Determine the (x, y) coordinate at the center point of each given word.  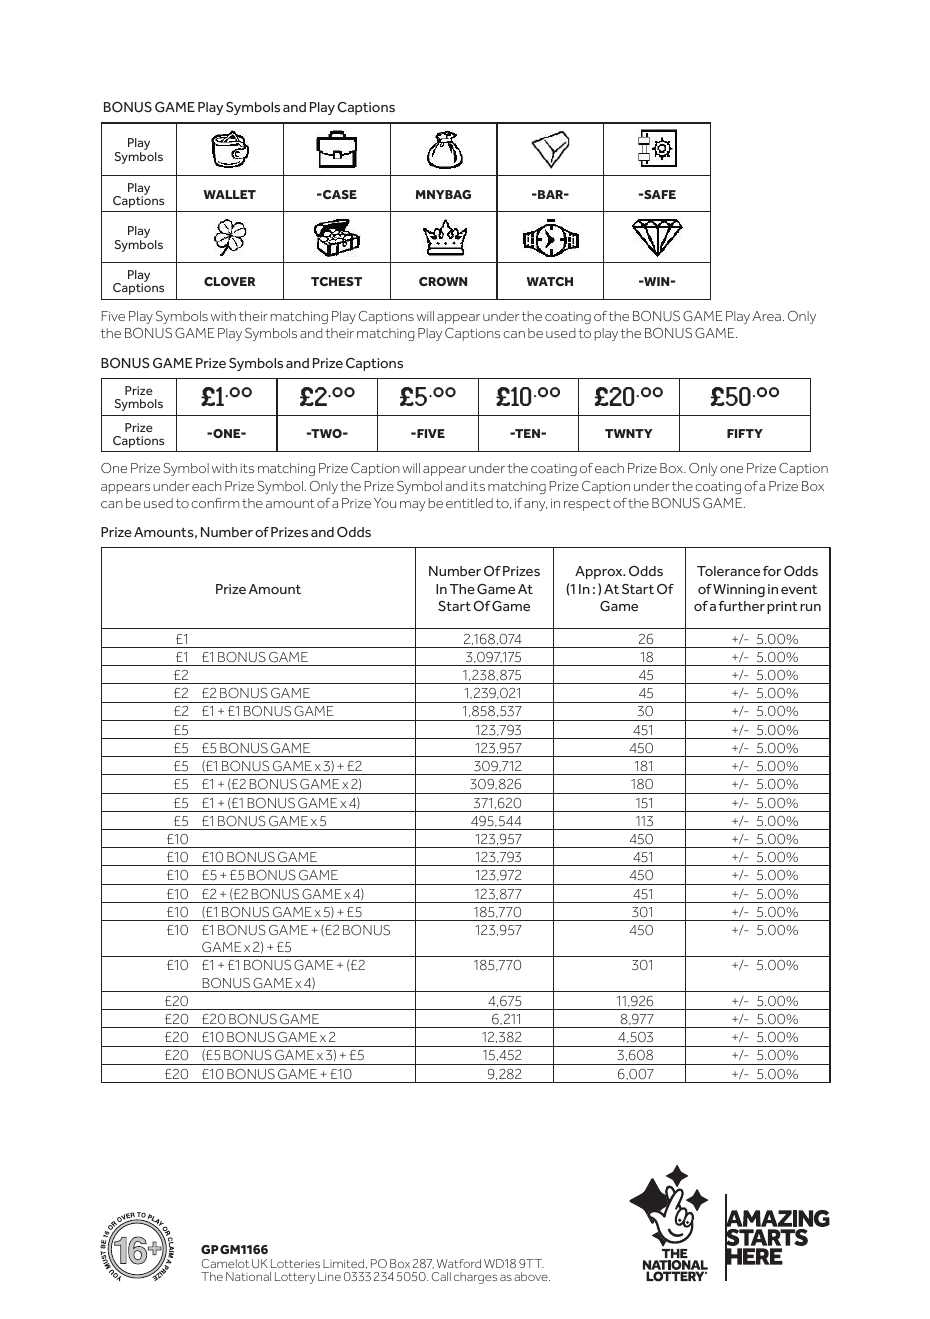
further (741, 606)
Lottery (295, 1278)
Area (766, 316)
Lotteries (295, 1263)
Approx (600, 572)
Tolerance (728, 571)
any (535, 506)
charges (475, 1278)
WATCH (549, 281)
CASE (339, 194)
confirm (215, 503)
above (532, 1276)
